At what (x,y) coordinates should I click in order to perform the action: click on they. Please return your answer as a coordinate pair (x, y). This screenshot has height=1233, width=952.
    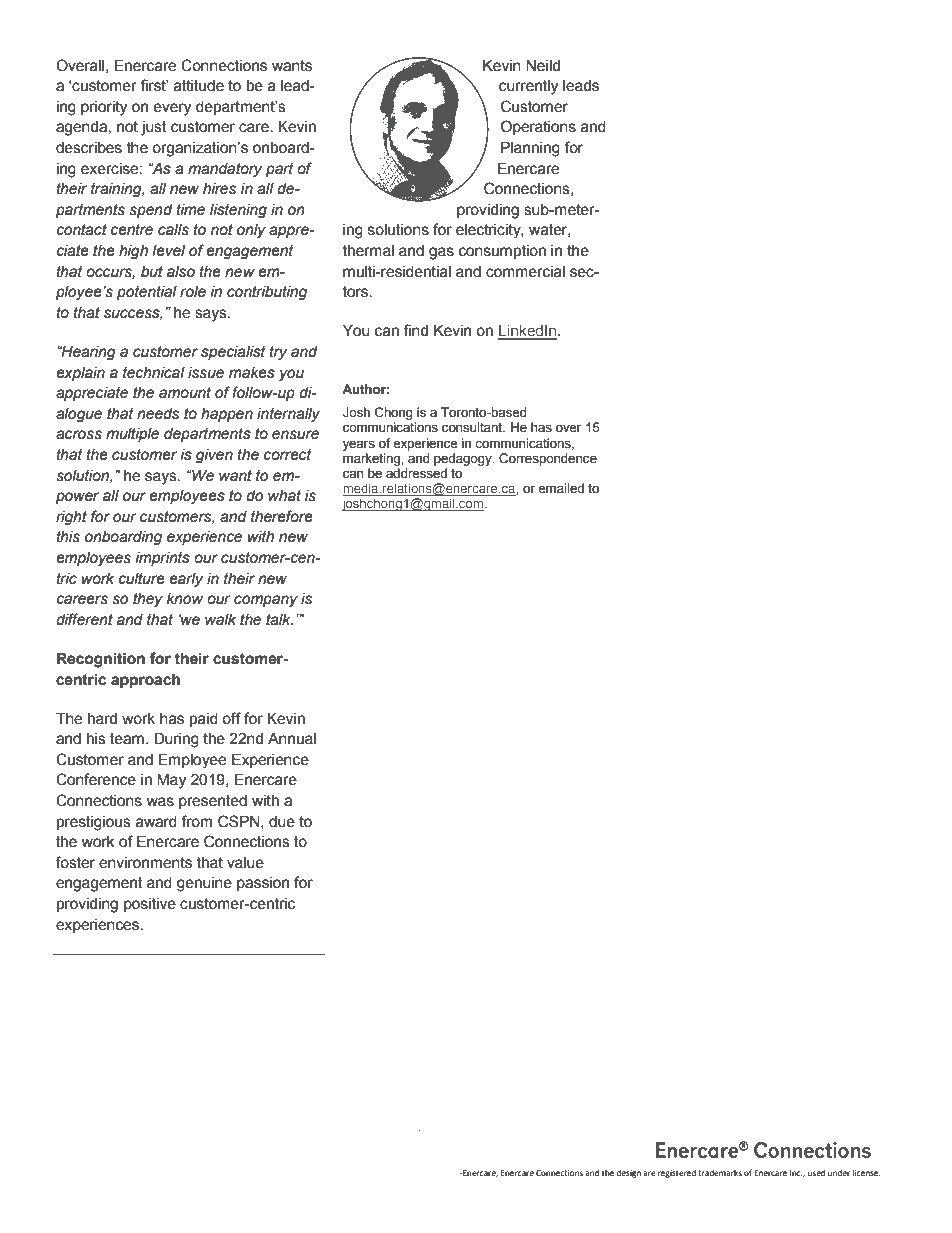
    Looking at the image, I should click on (148, 600).
